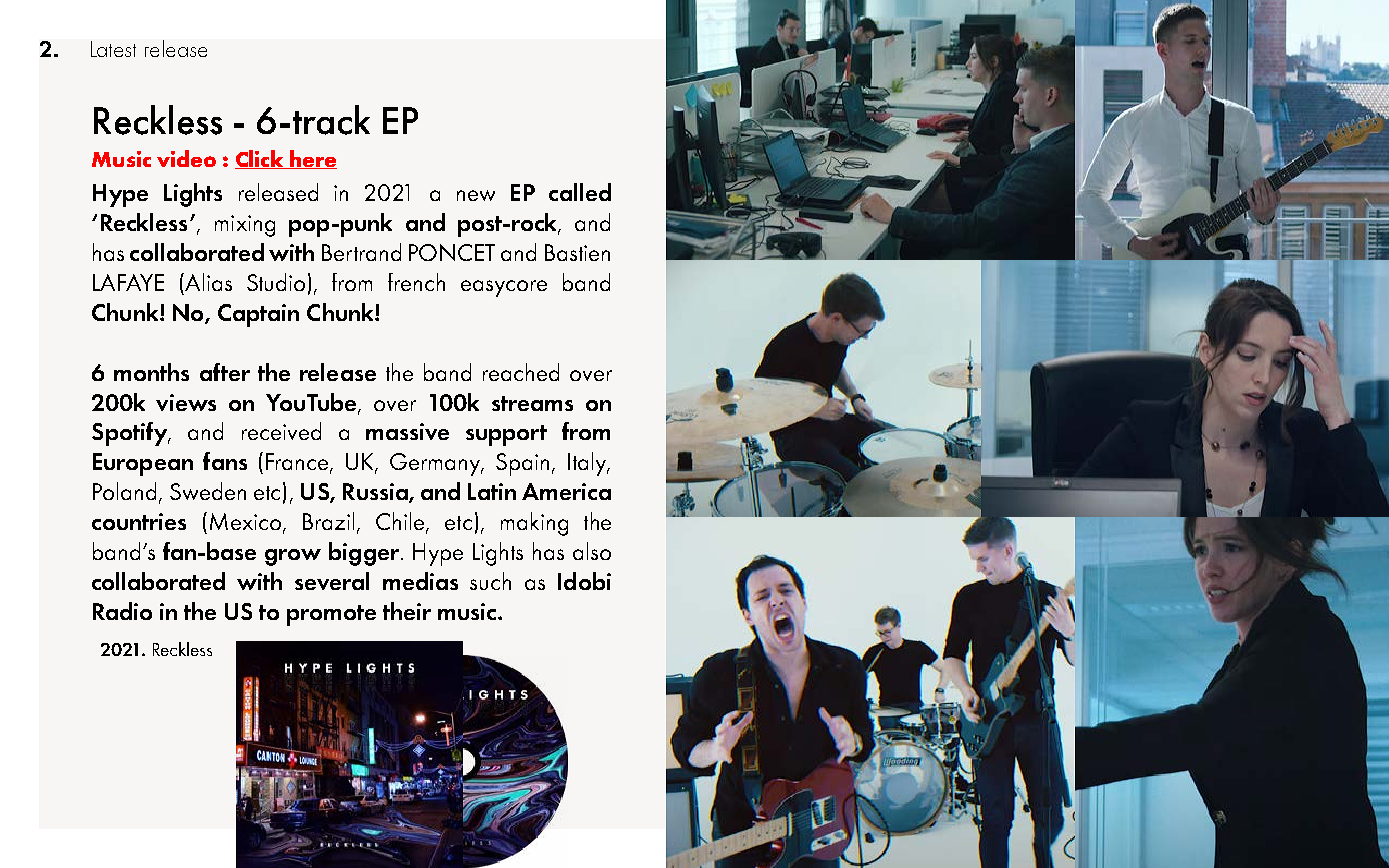 The image size is (1389, 868). Describe the element at coordinates (407, 431) in the image. I see `massive` at that location.
